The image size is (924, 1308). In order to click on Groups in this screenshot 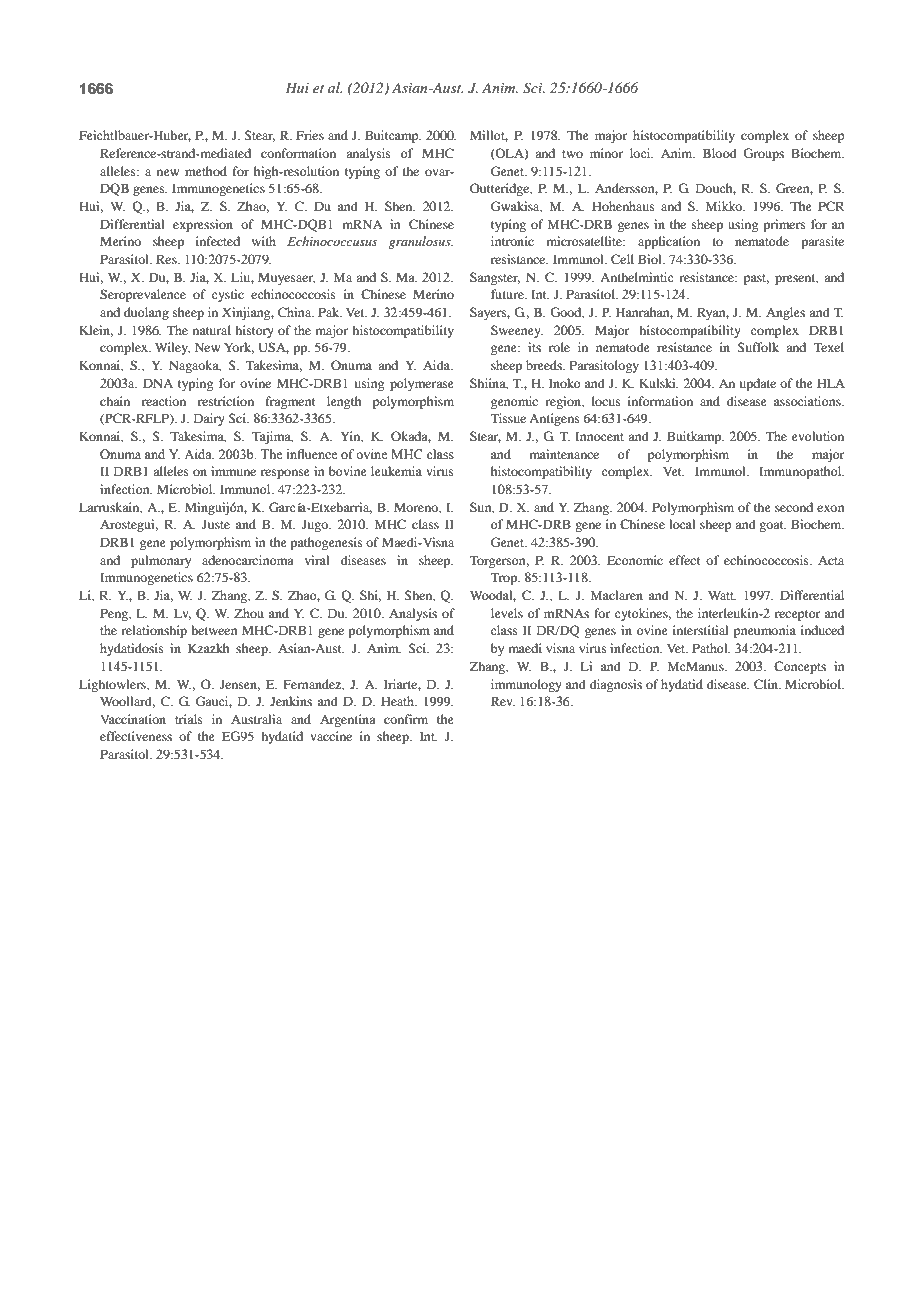, I will do `click(763, 154)`.
